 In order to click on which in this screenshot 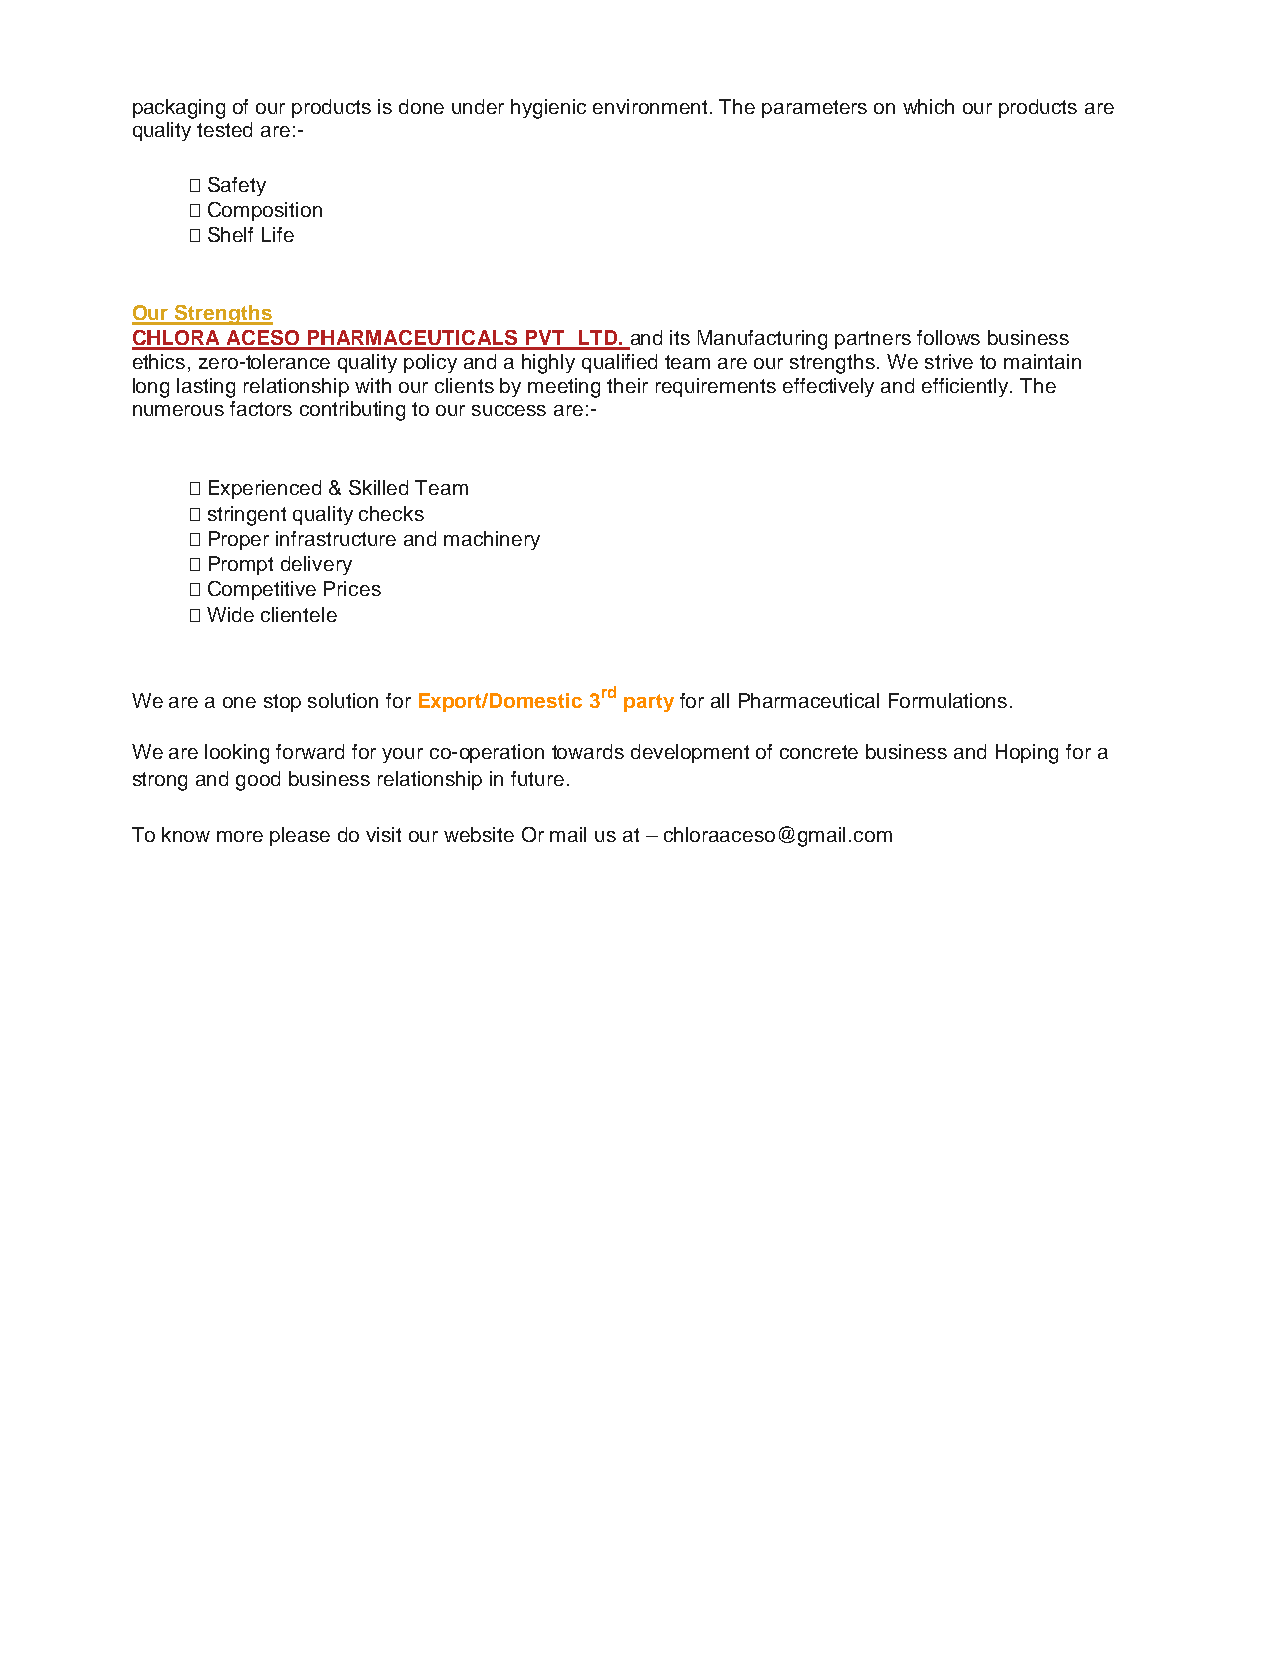, I will do `click(928, 106)`.
